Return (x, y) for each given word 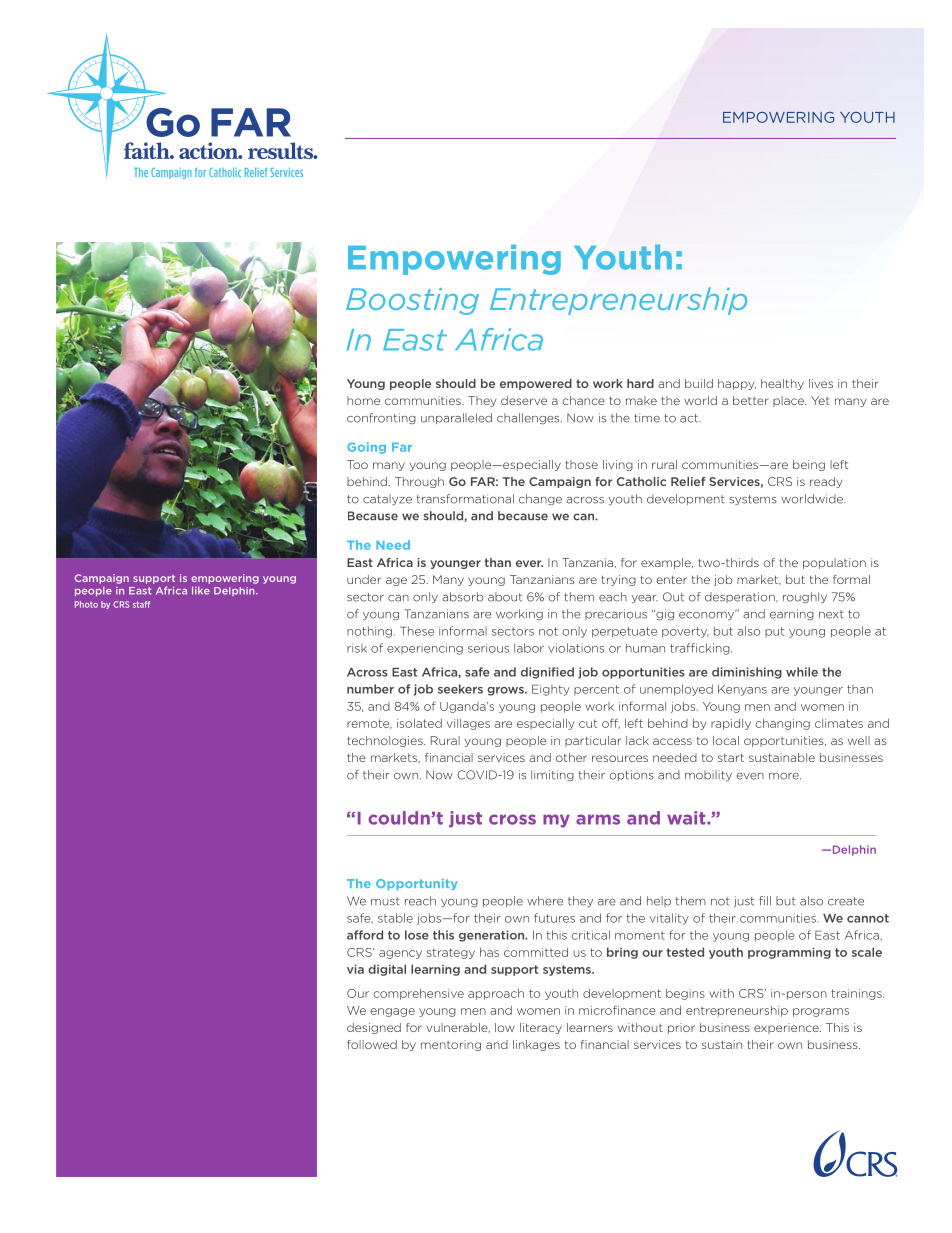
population (834, 563)
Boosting (412, 301)
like (201, 590)
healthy (782, 384)
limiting (552, 775)
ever (529, 563)
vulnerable (458, 1028)
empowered (536, 384)
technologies (386, 741)
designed (374, 1028)
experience (787, 1028)
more (785, 776)
